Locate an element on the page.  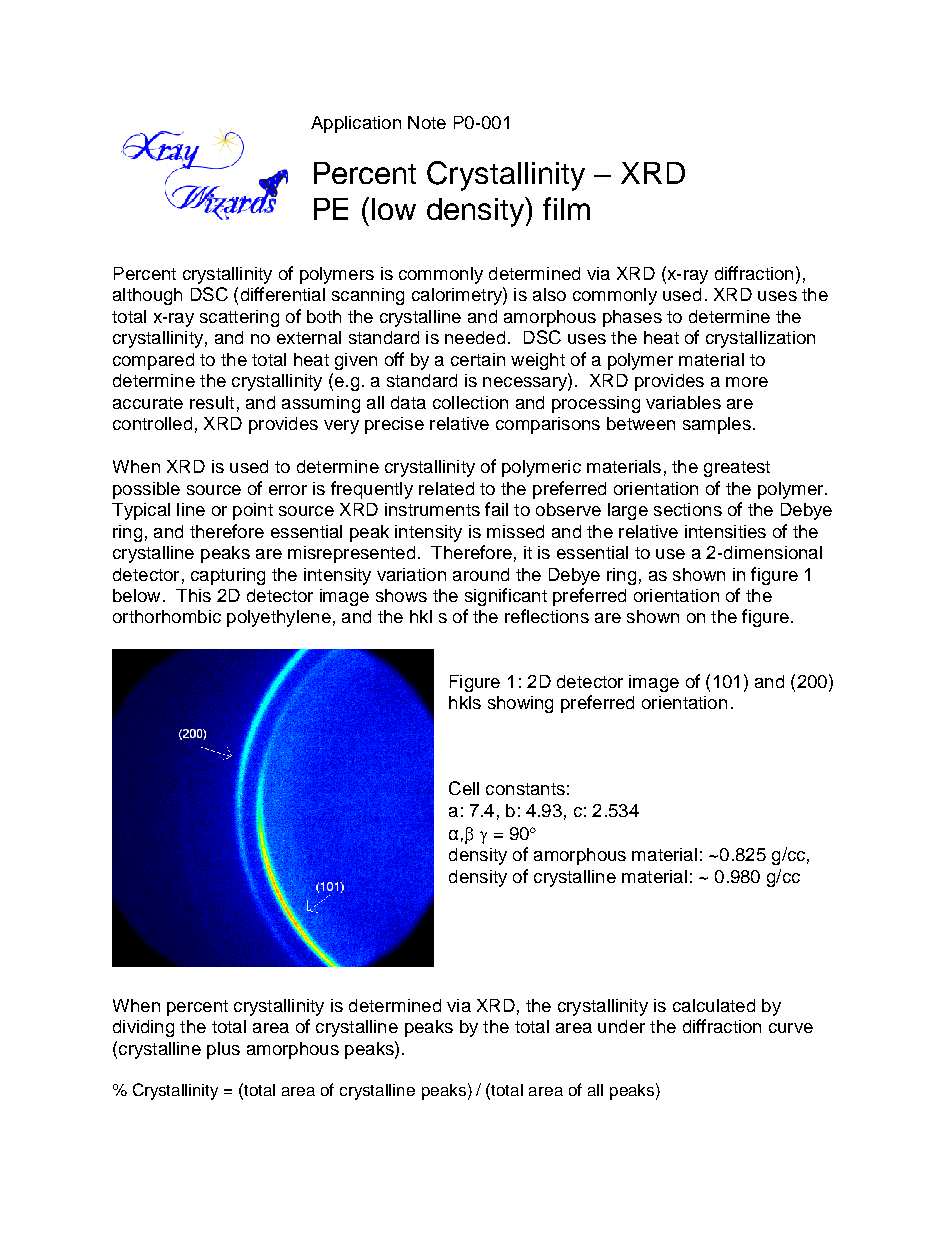
collection is located at coordinates (470, 402).
